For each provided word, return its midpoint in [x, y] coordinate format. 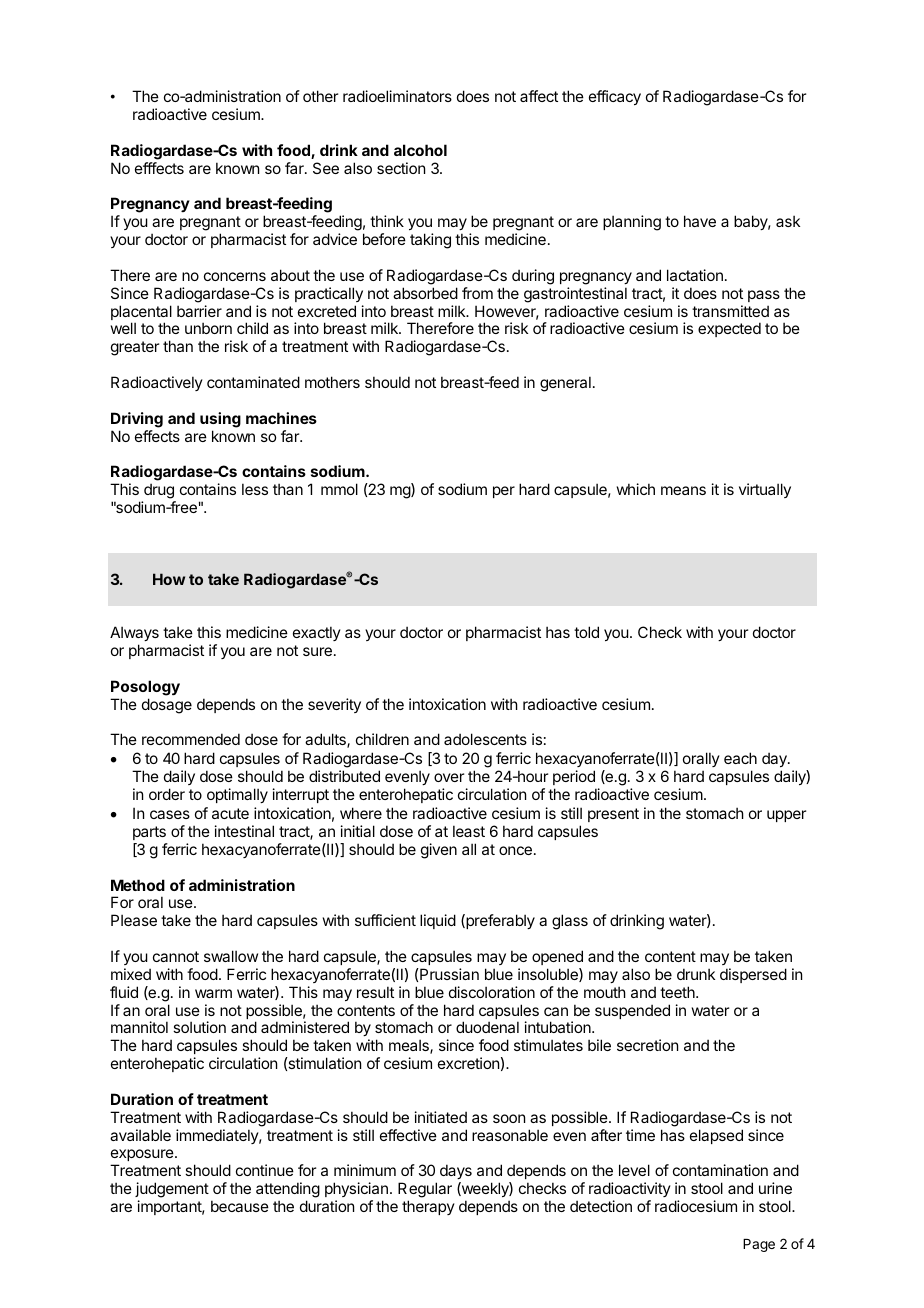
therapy [428, 1207]
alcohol [420, 150]
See [326, 168]
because [240, 1206]
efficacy [615, 97]
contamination [720, 1170]
